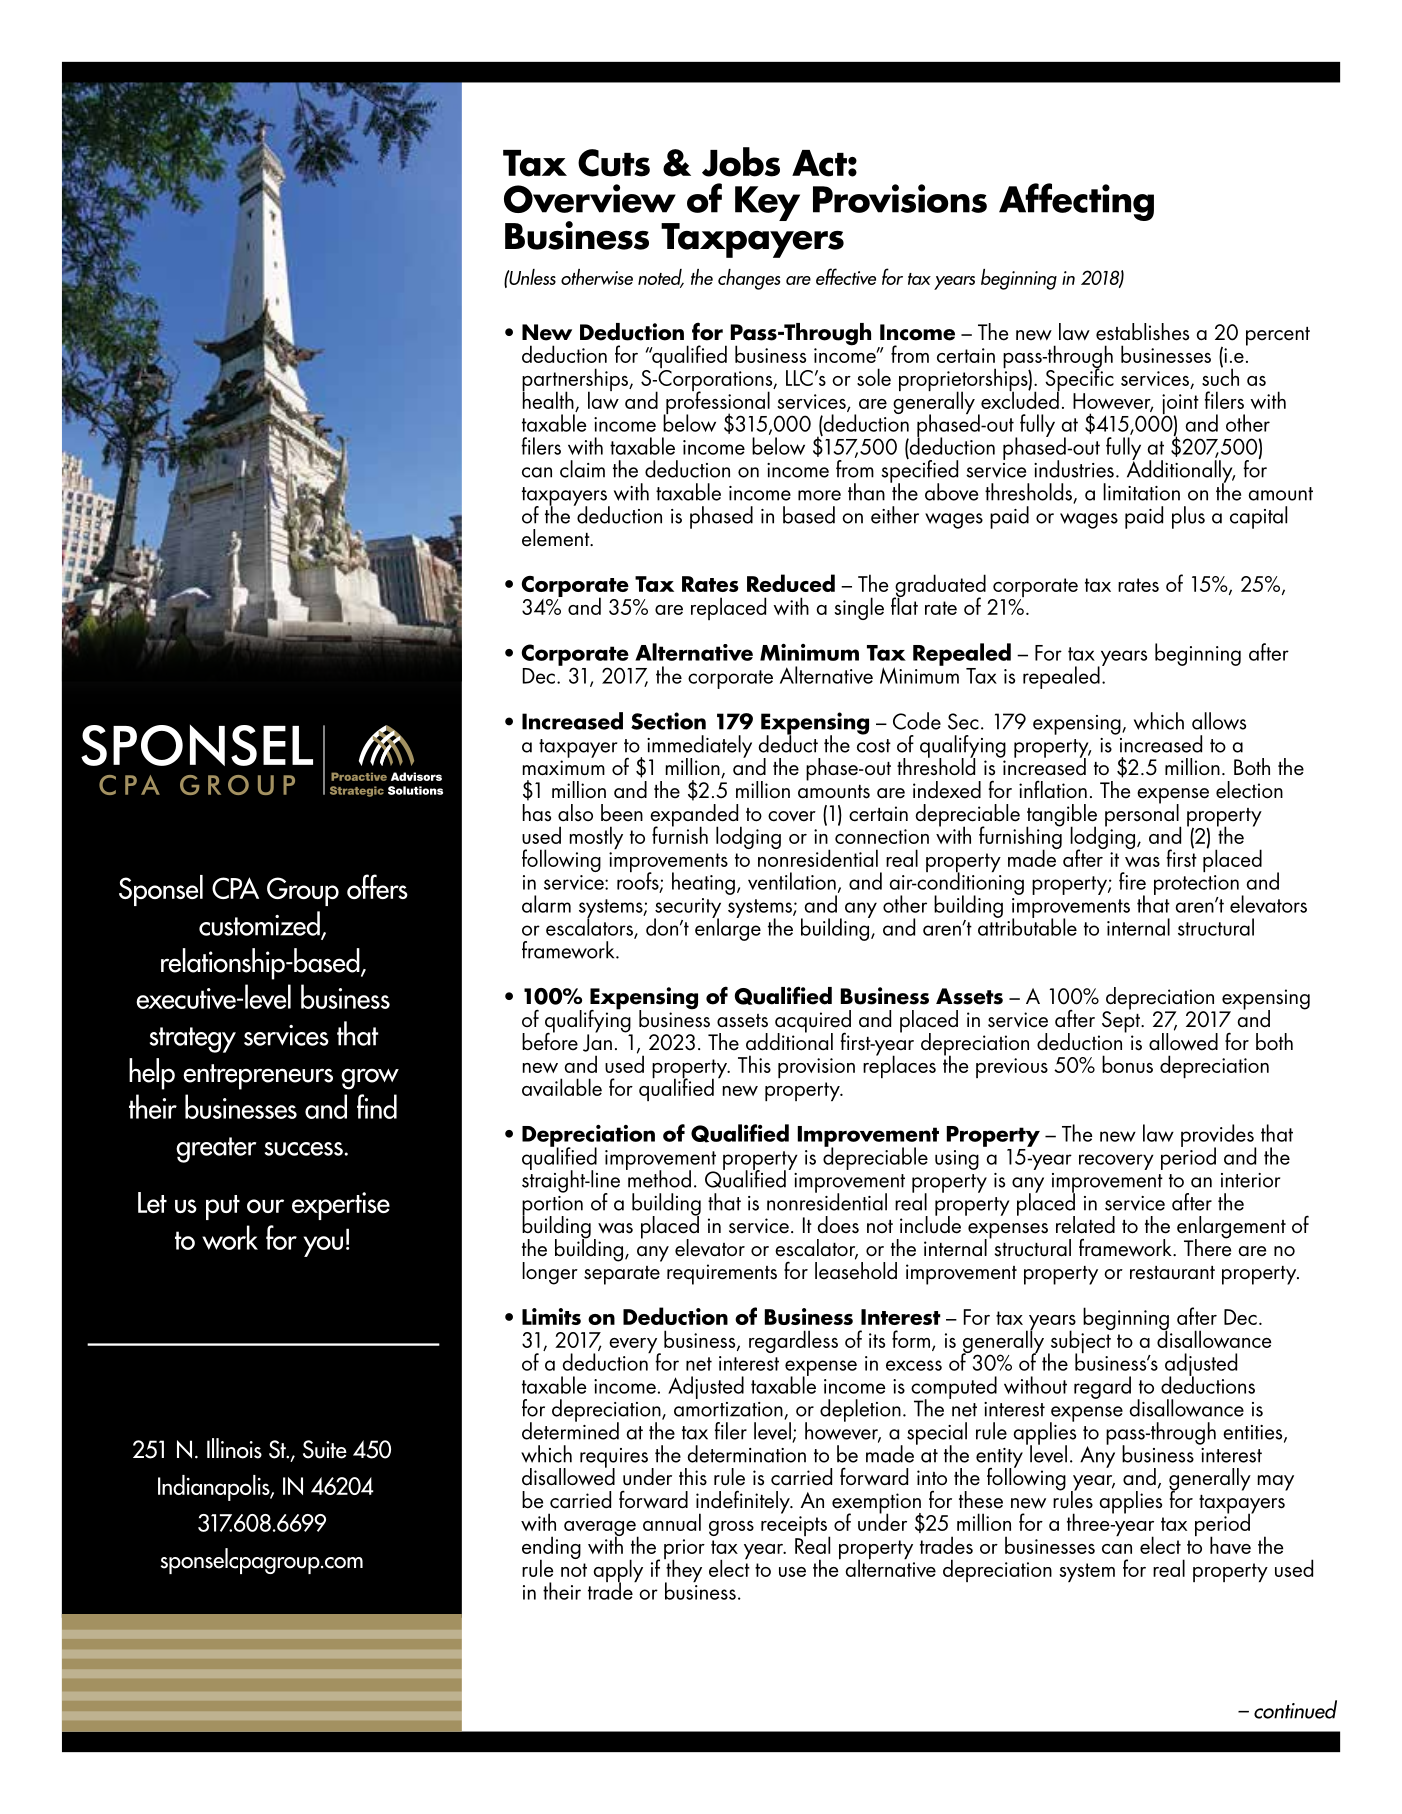  What do you see at coordinates (1196, 885) in the screenshot?
I see `protection` at bounding box center [1196, 885].
